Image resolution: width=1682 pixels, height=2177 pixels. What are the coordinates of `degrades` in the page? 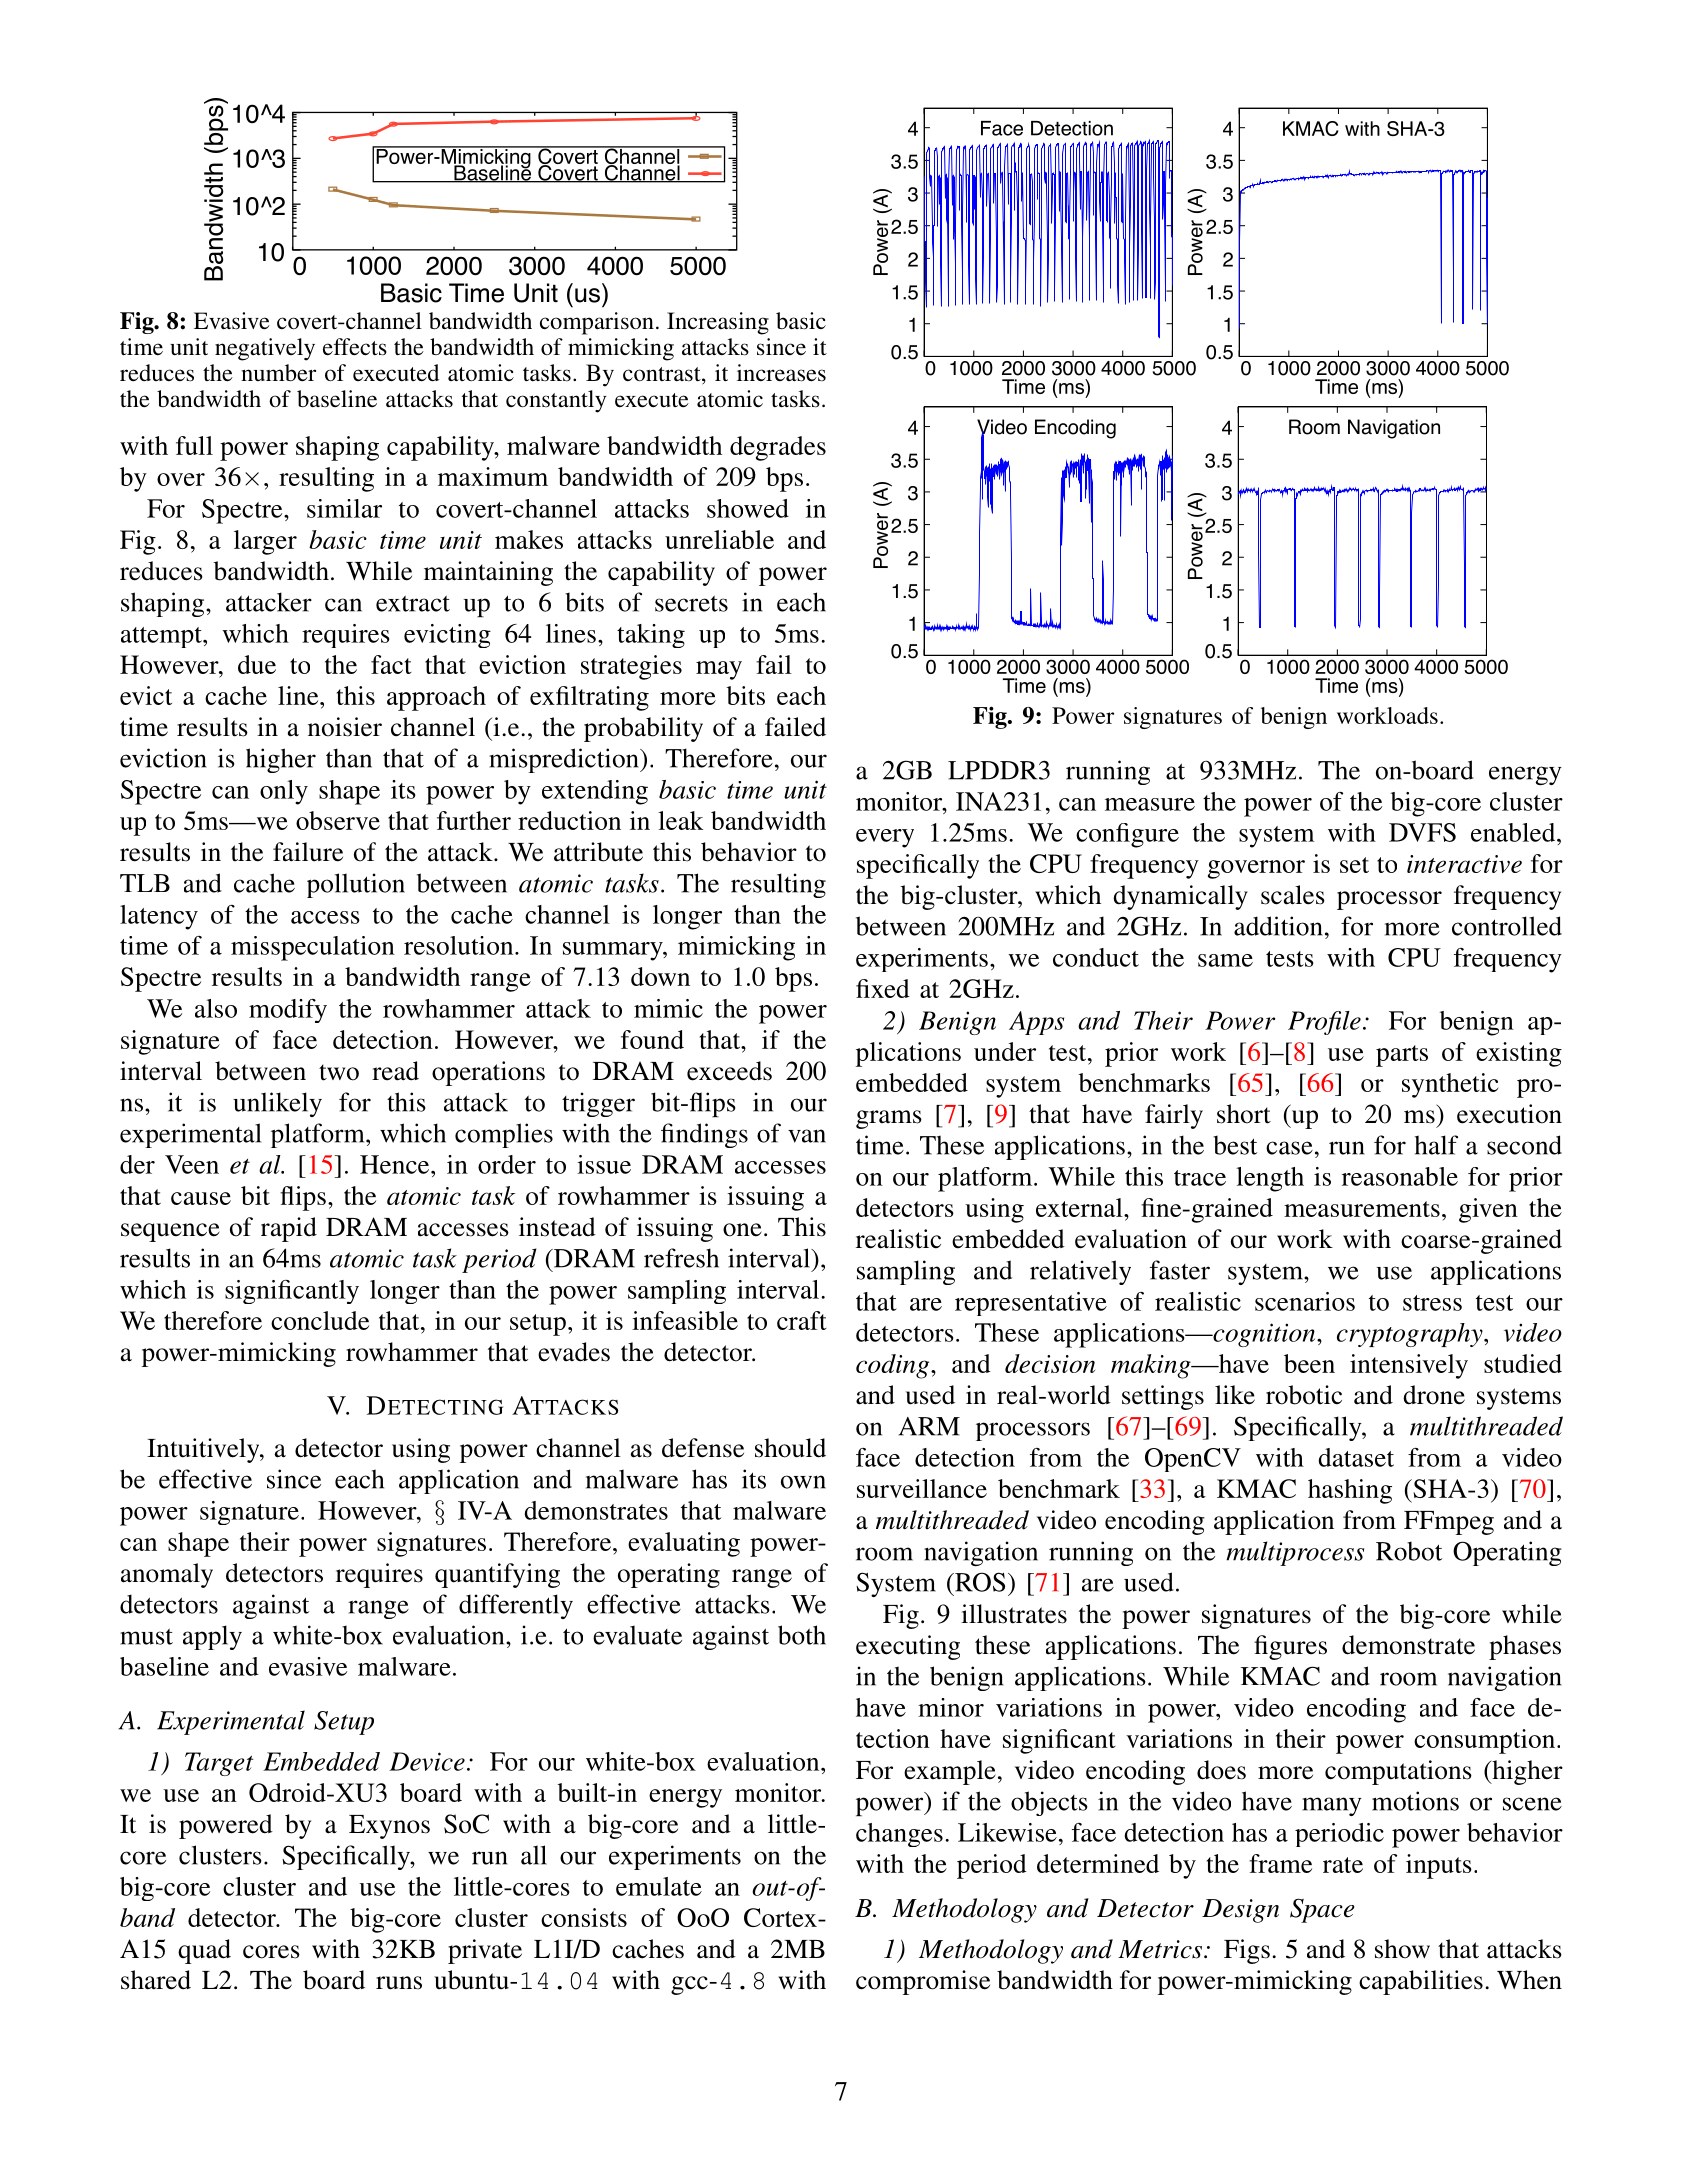 It's located at (778, 448).
